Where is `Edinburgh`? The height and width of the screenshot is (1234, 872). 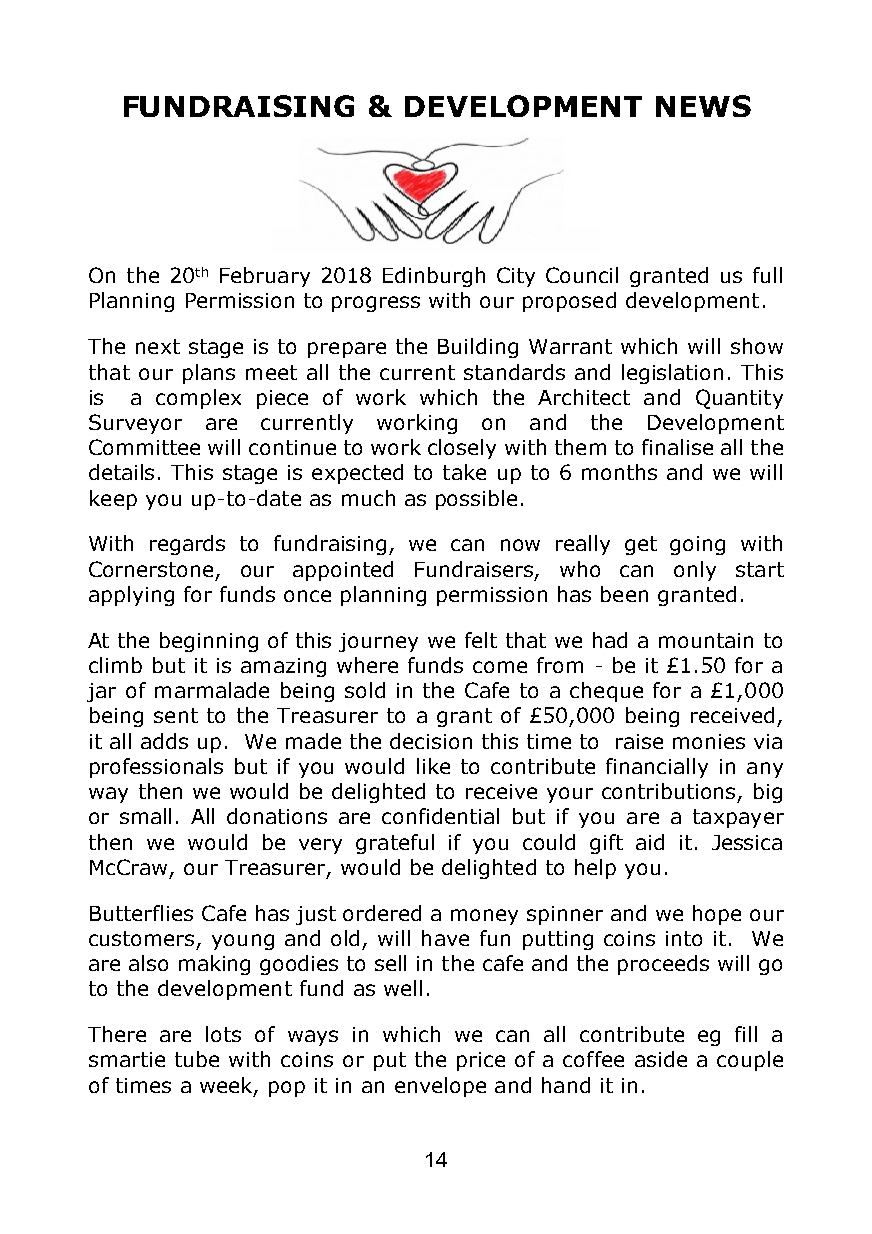
Edinburgh is located at coordinates (434, 277).
